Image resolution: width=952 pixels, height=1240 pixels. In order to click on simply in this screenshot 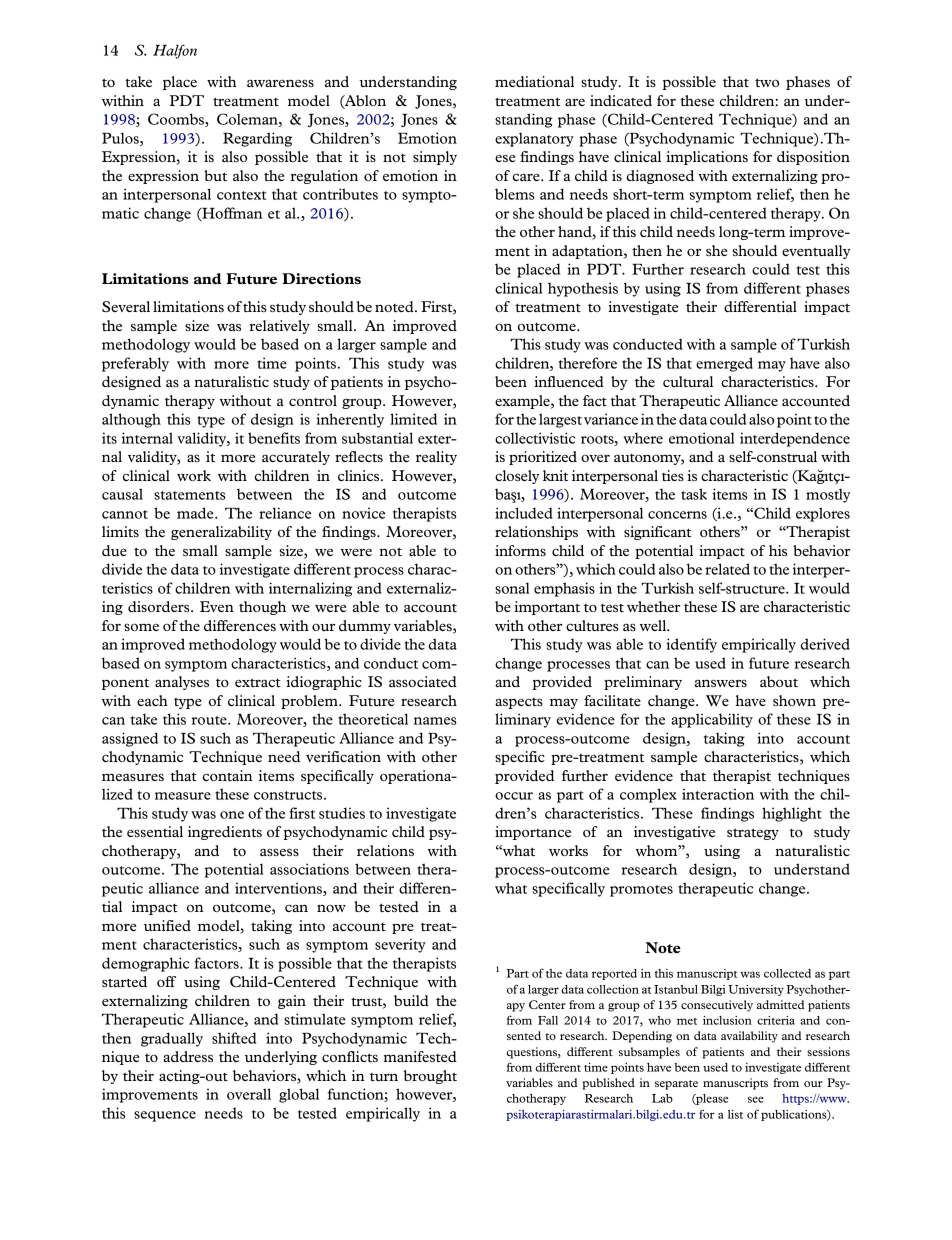, I will do `click(435, 158)`.
